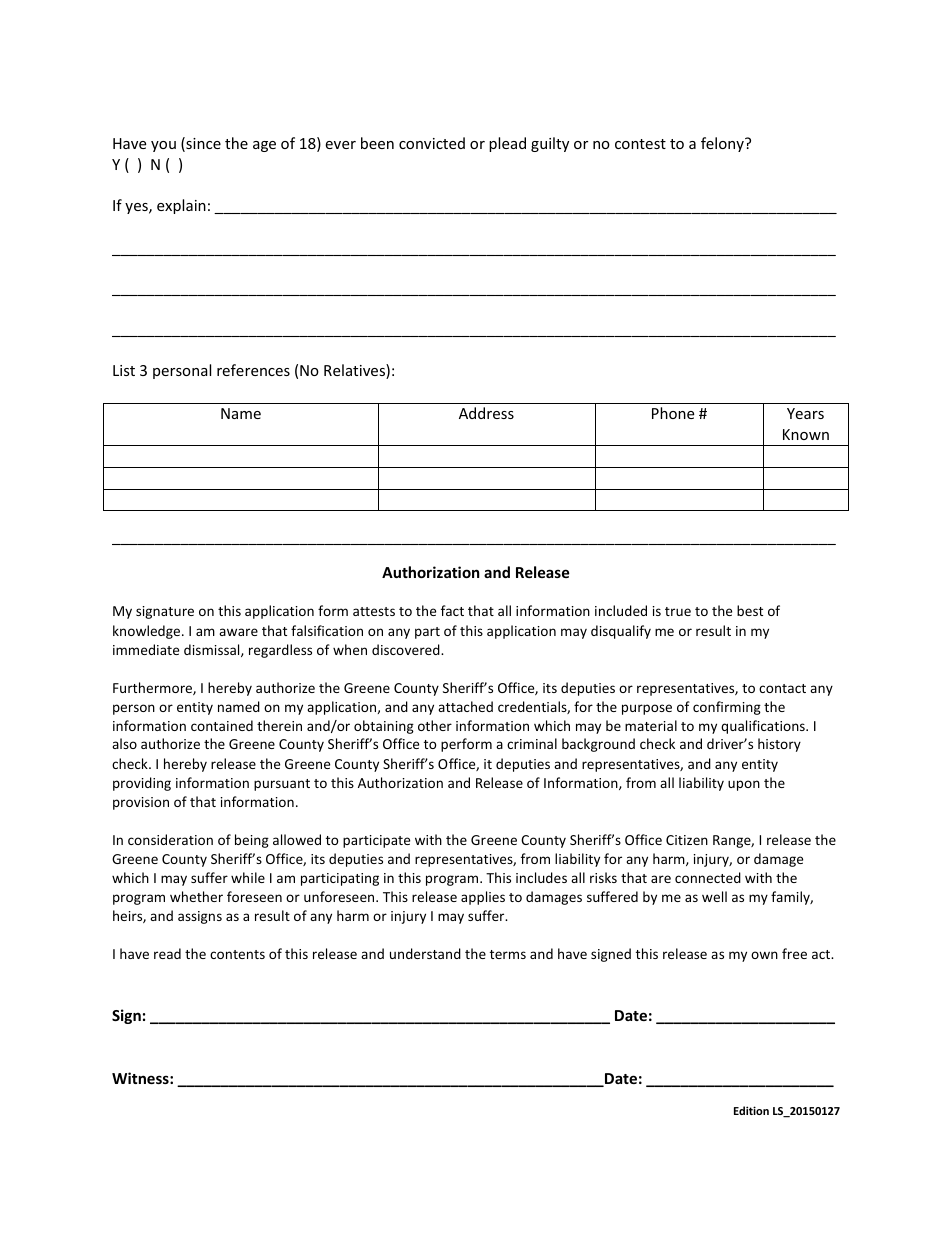 The width and height of the screenshot is (952, 1233). I want to click on references, so click(253, 370).
